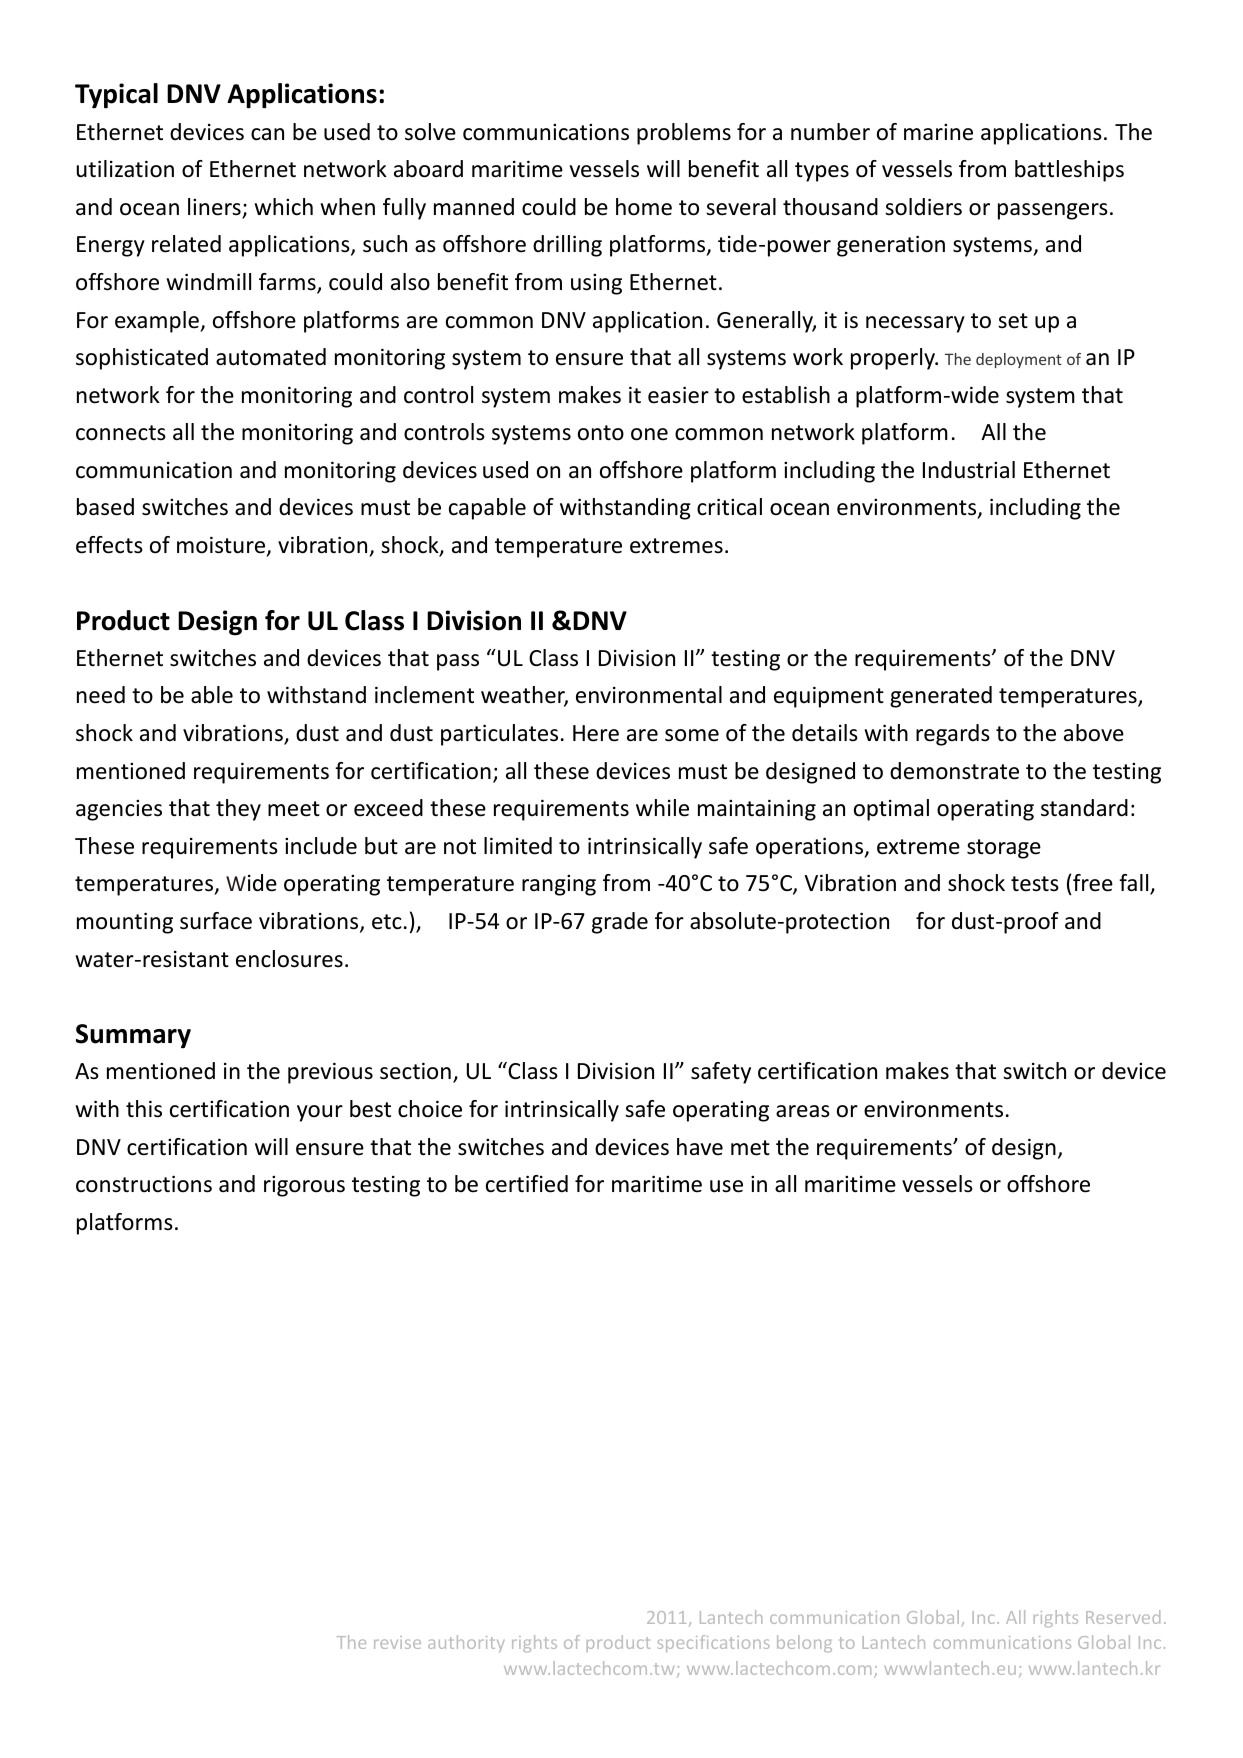  I want to click on revise, so click(397, 1642).
